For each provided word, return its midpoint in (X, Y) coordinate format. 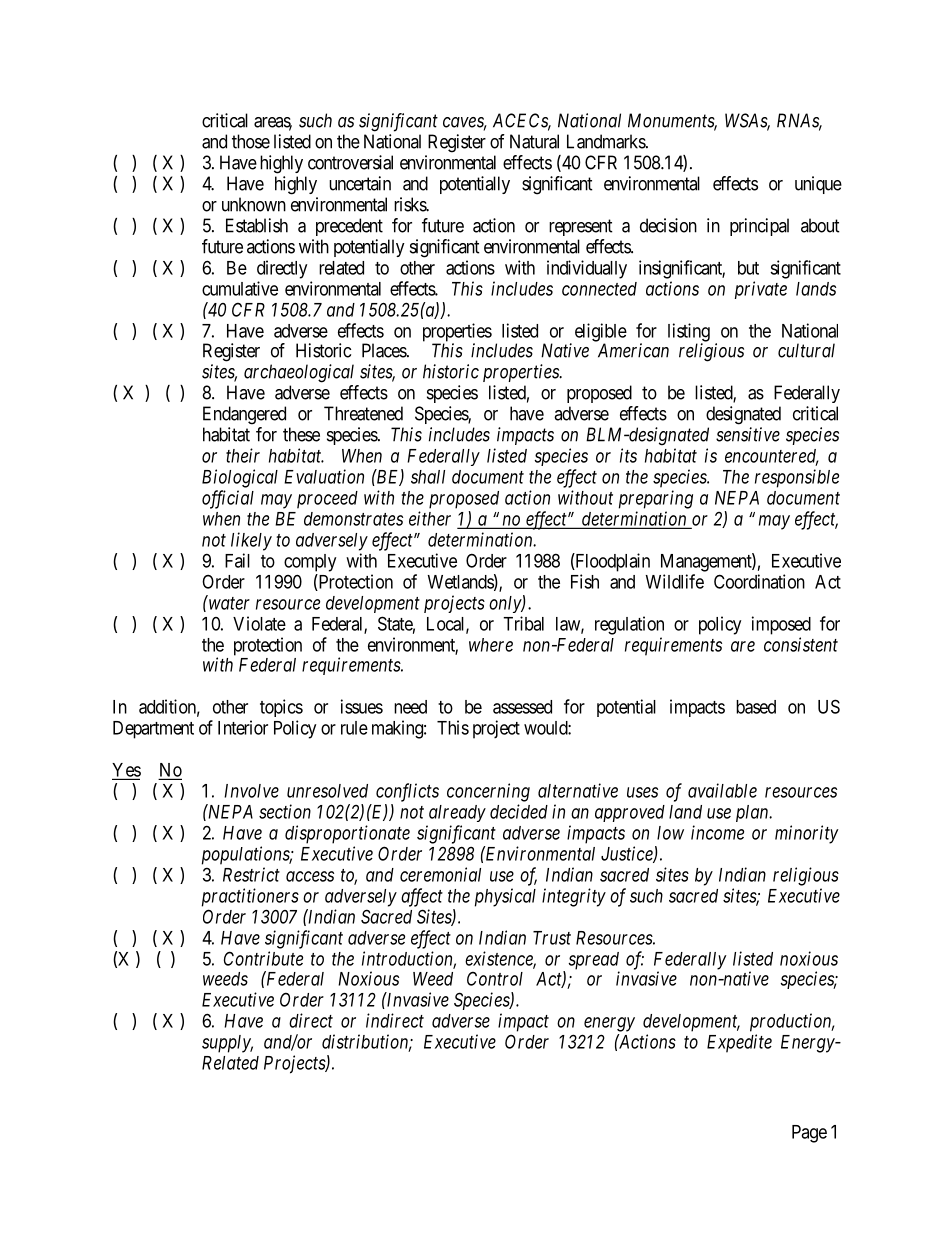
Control (495, 978)
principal (759, 227)
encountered (771, 457)
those (251, 141)
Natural (534, 141)
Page (809, 1134)
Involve (251, 791)
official (228, 499)
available (722, 790)
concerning (488, 792)
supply (227, 1044)
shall (428, 477)
